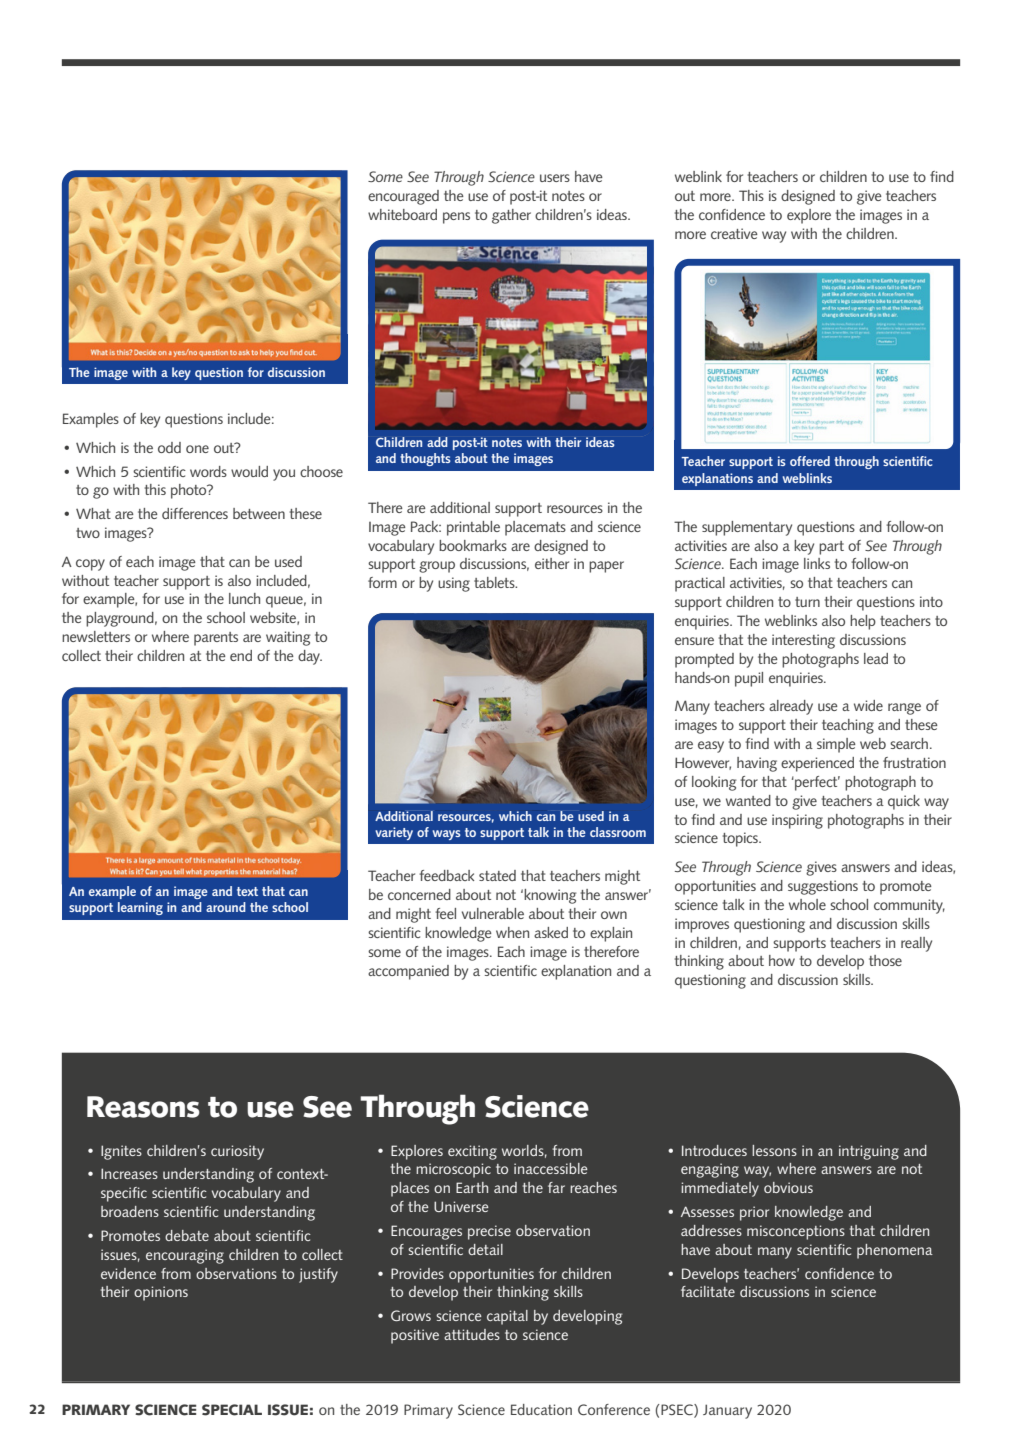 The height and width of the screenshot is (1445, 1022). Describe the element at coordinates (232, 1410) in the screenshot. I see `SPECIAL` at that location.
